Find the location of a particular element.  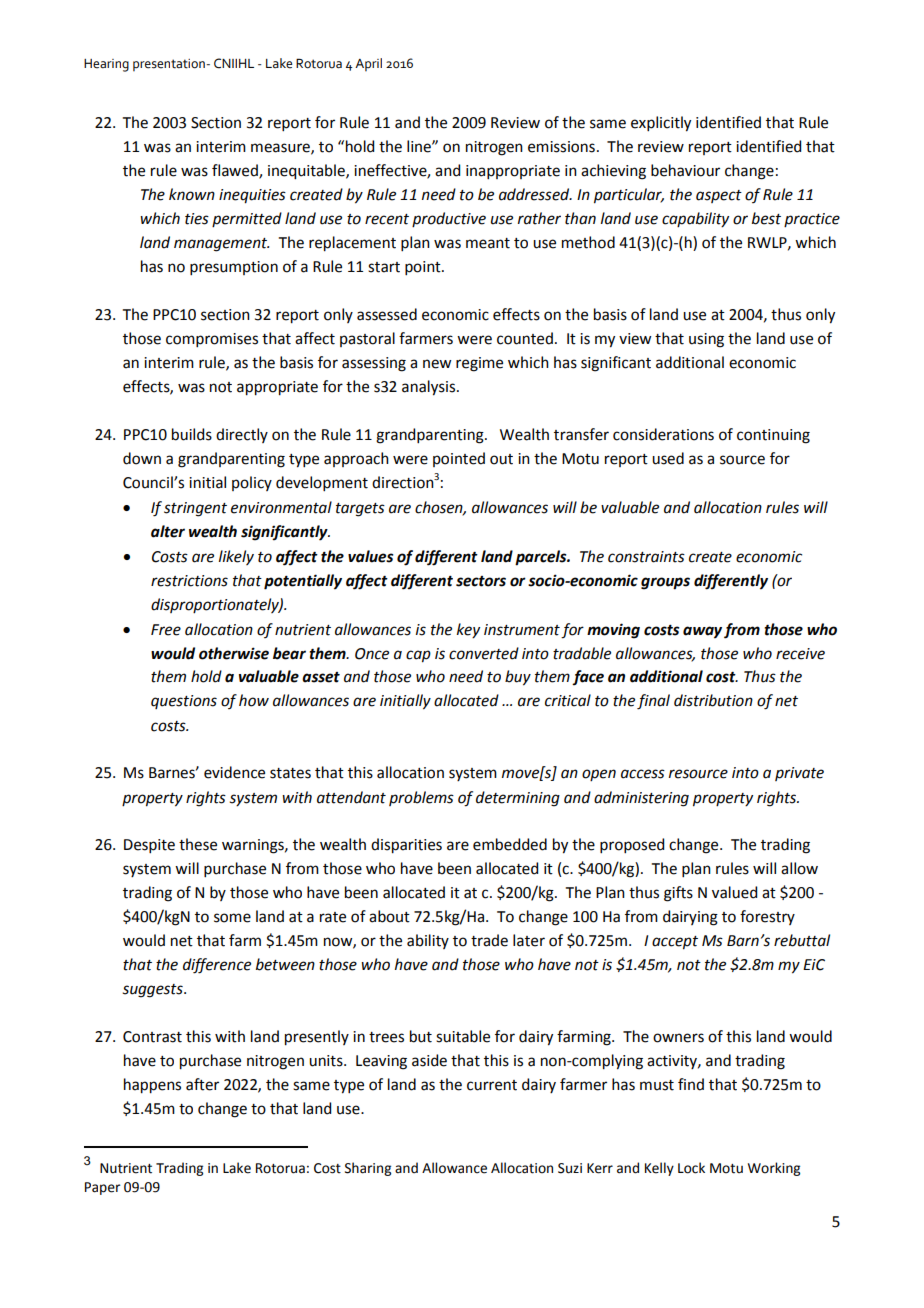

key is located at coordinates (468, 631).
